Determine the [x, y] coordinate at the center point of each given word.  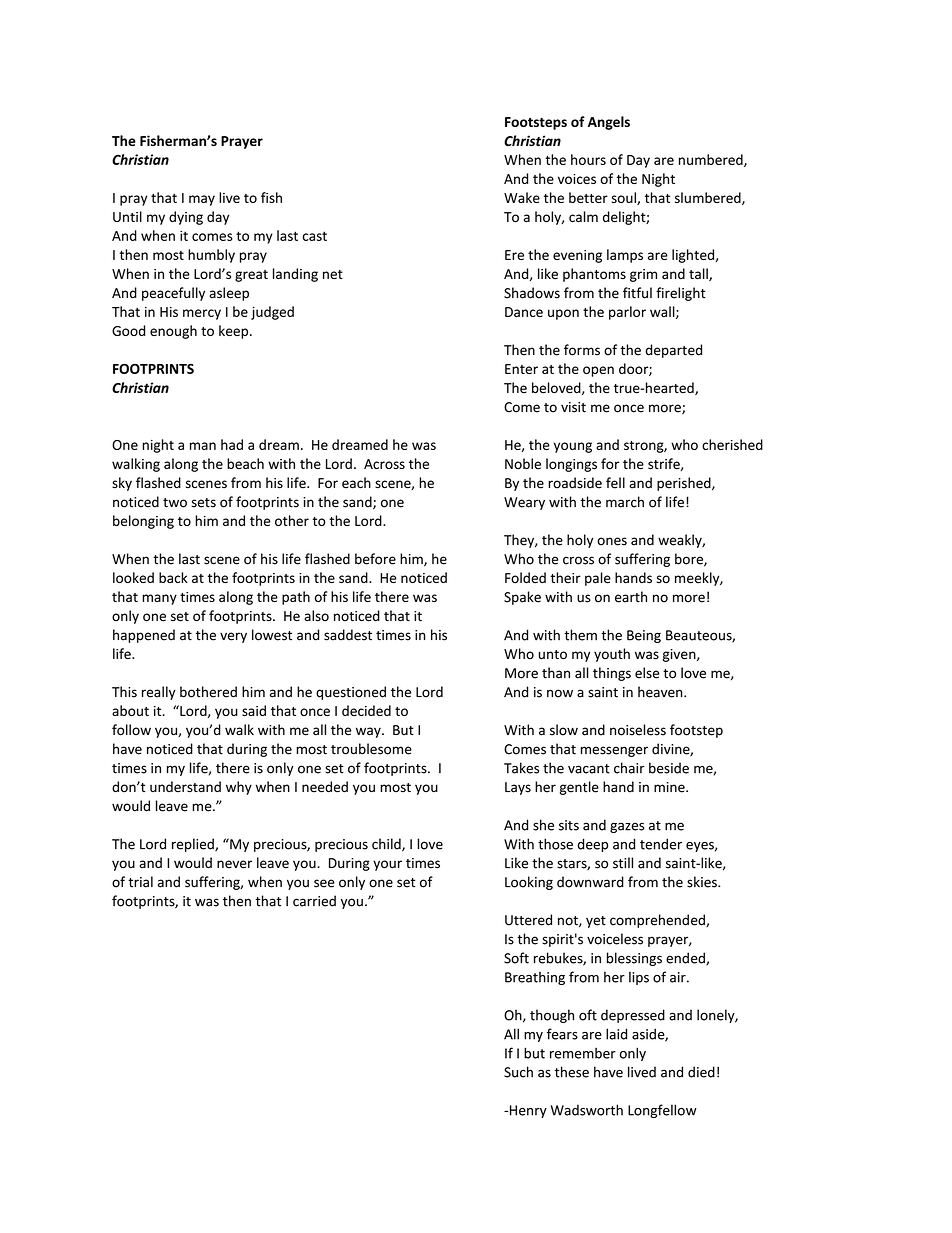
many [159, 599]
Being [644, 636]
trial [140, 882]
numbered [712, 160]
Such [518, 1072]
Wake [522, 197]
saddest [348, 635]
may [202, 200]
